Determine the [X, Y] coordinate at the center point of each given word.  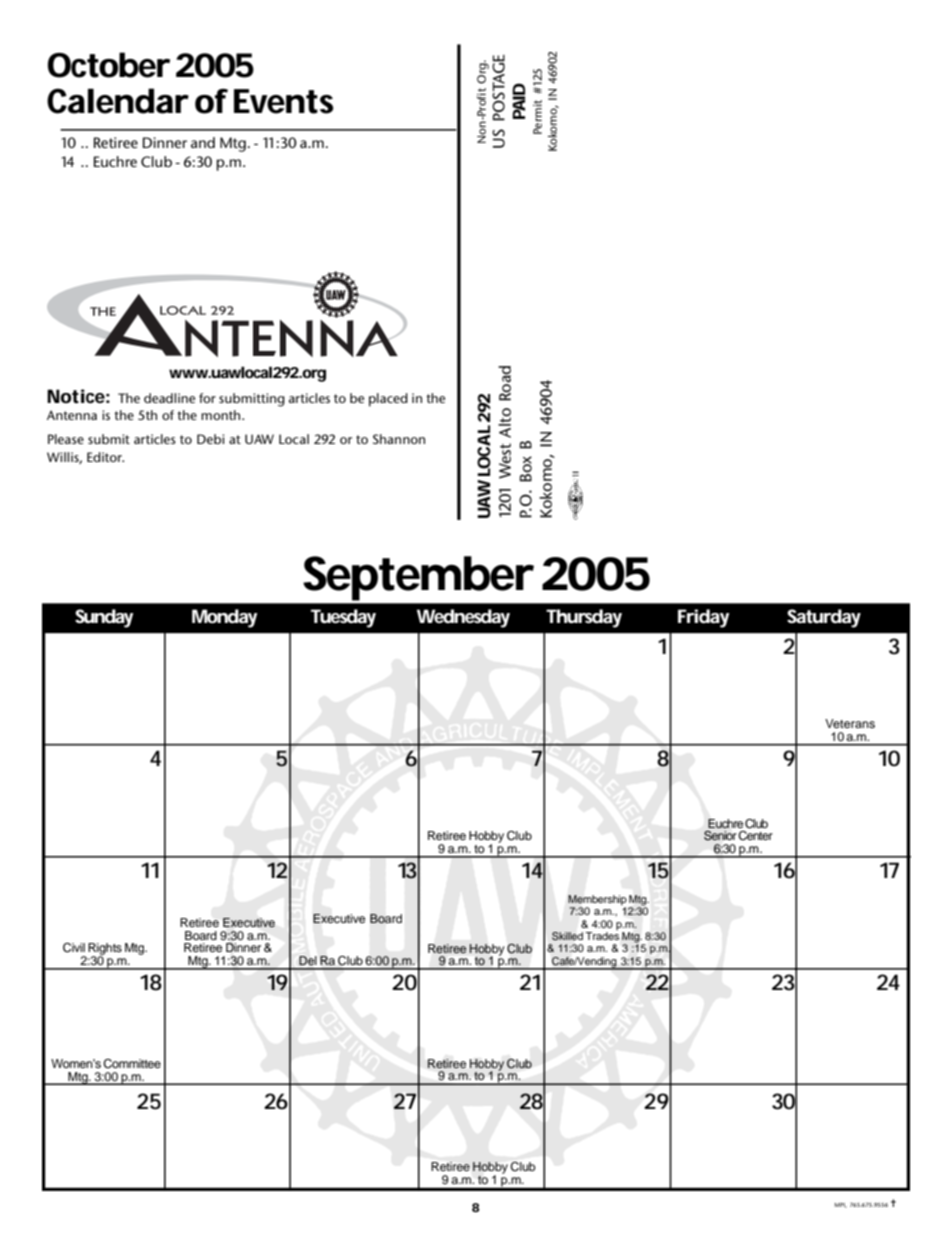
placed [388, 400]
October [109, 65]
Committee [132, 1064]
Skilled [567, 936]
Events [283, 101]
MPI [841, 1205]
